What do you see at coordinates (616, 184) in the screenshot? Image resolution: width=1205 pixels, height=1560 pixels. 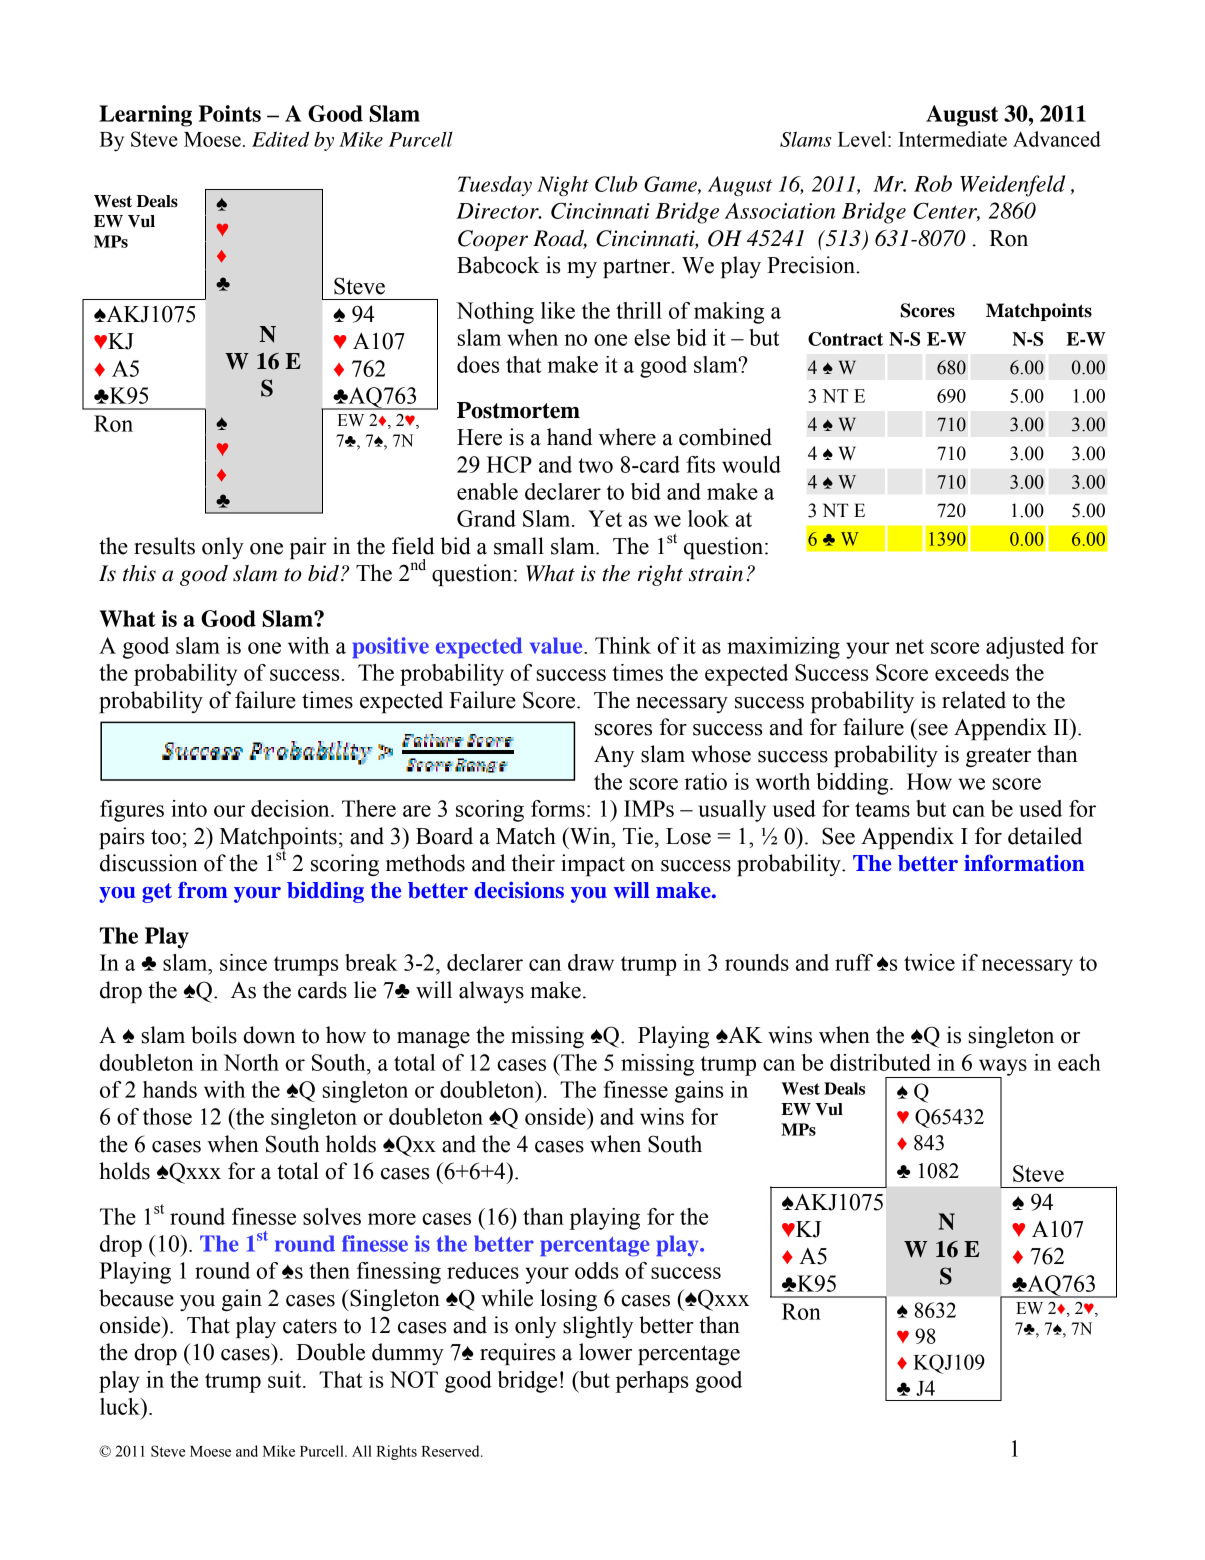 I see `Club` at bounding box center [616, 184].
